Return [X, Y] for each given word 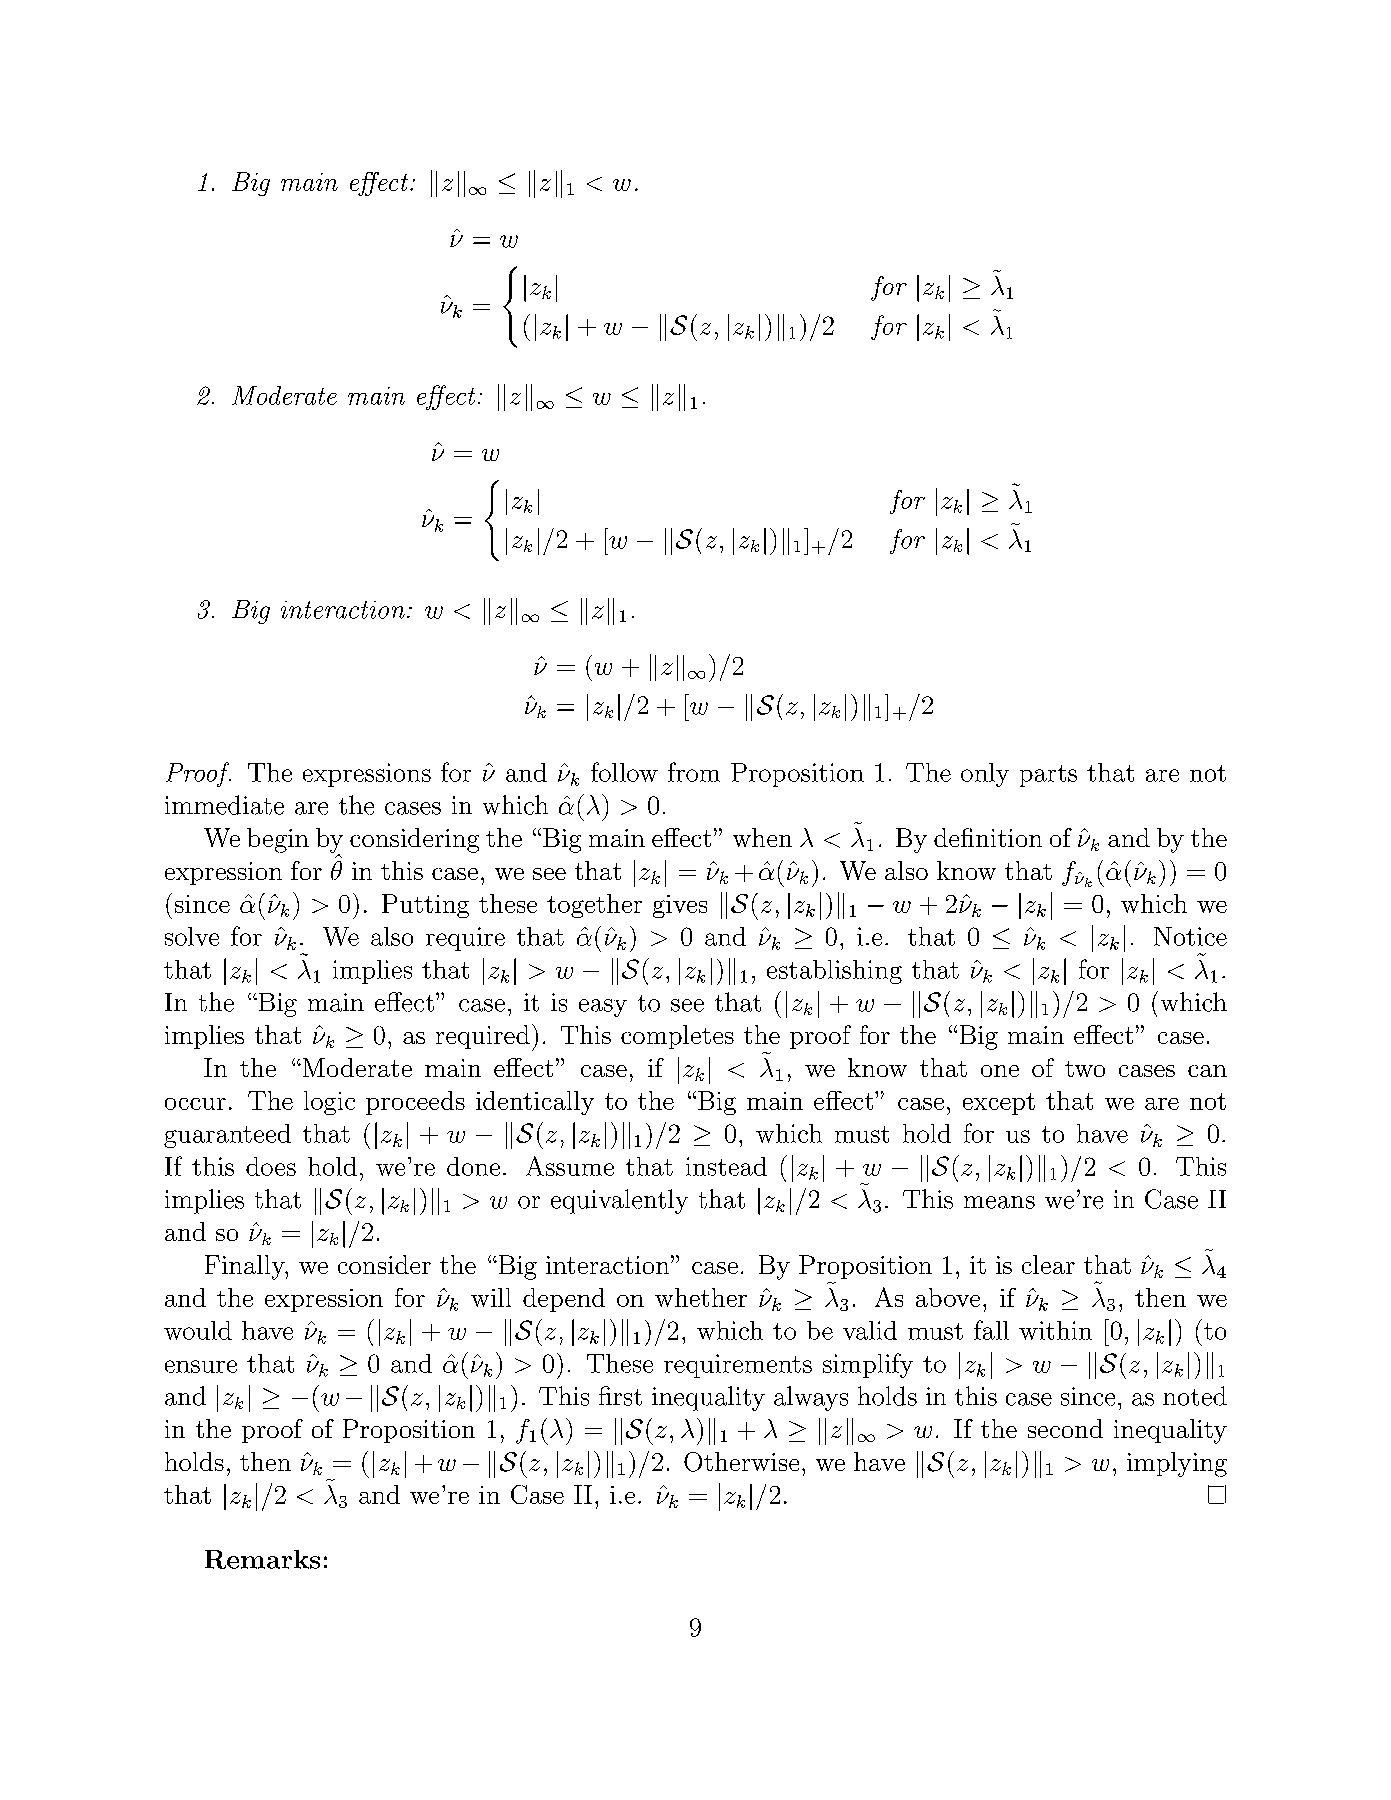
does [271, 1166]
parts [1048, 776]
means [999, 1202]
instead [726, 1166]
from [694, 772]
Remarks [262, 1559]
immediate [224, 805]
